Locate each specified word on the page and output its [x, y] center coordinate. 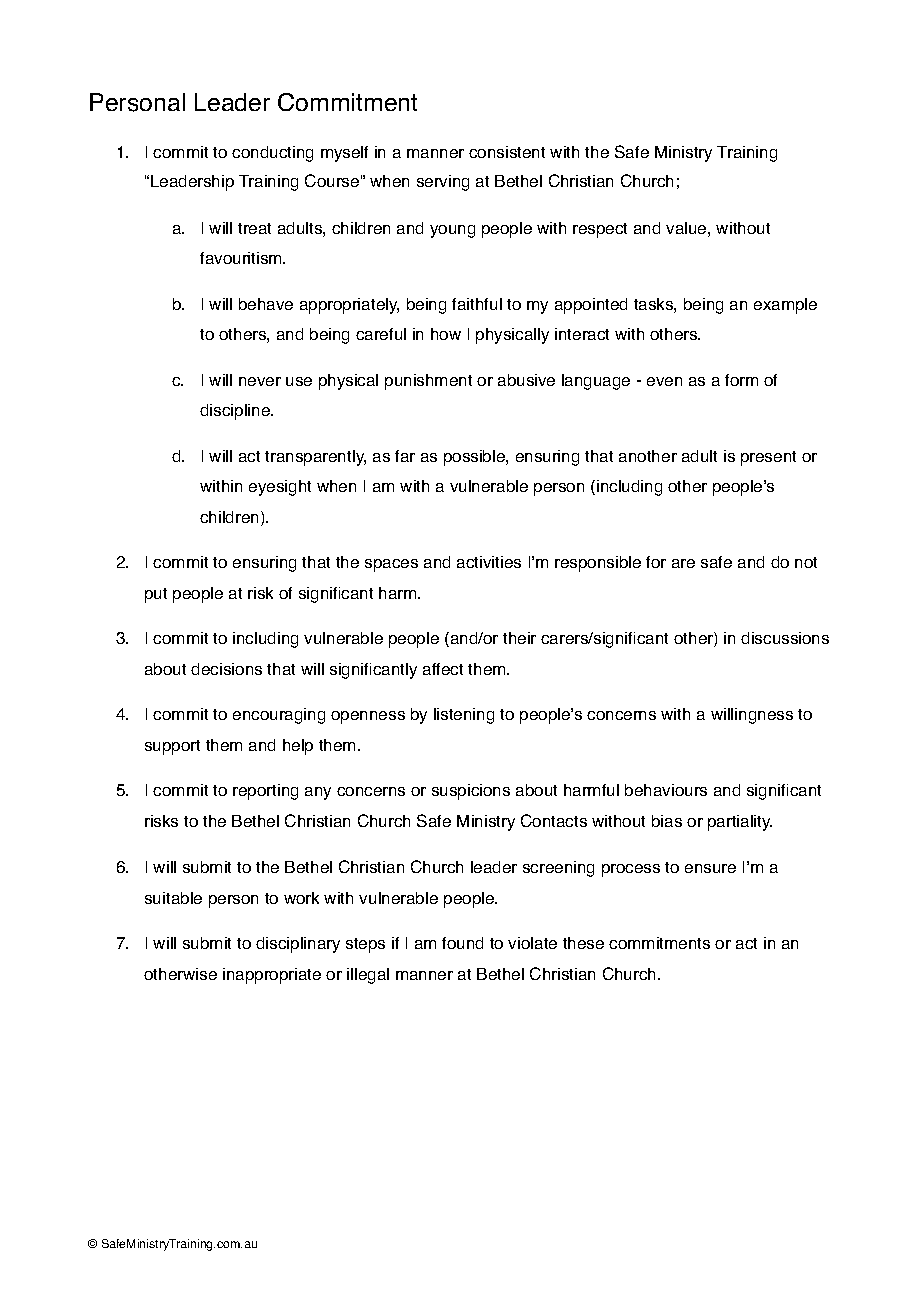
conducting [272, 154]
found [462, 943]
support [172, 747]
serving [443, 183]
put [156, 595]
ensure [710, 868]
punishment [428, 382]
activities [489, 562]
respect [600, 230]
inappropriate [272, 976]
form [741, 380]
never [260, 381]
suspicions [471, 792]
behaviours [666, 790]
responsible [598, 564]
